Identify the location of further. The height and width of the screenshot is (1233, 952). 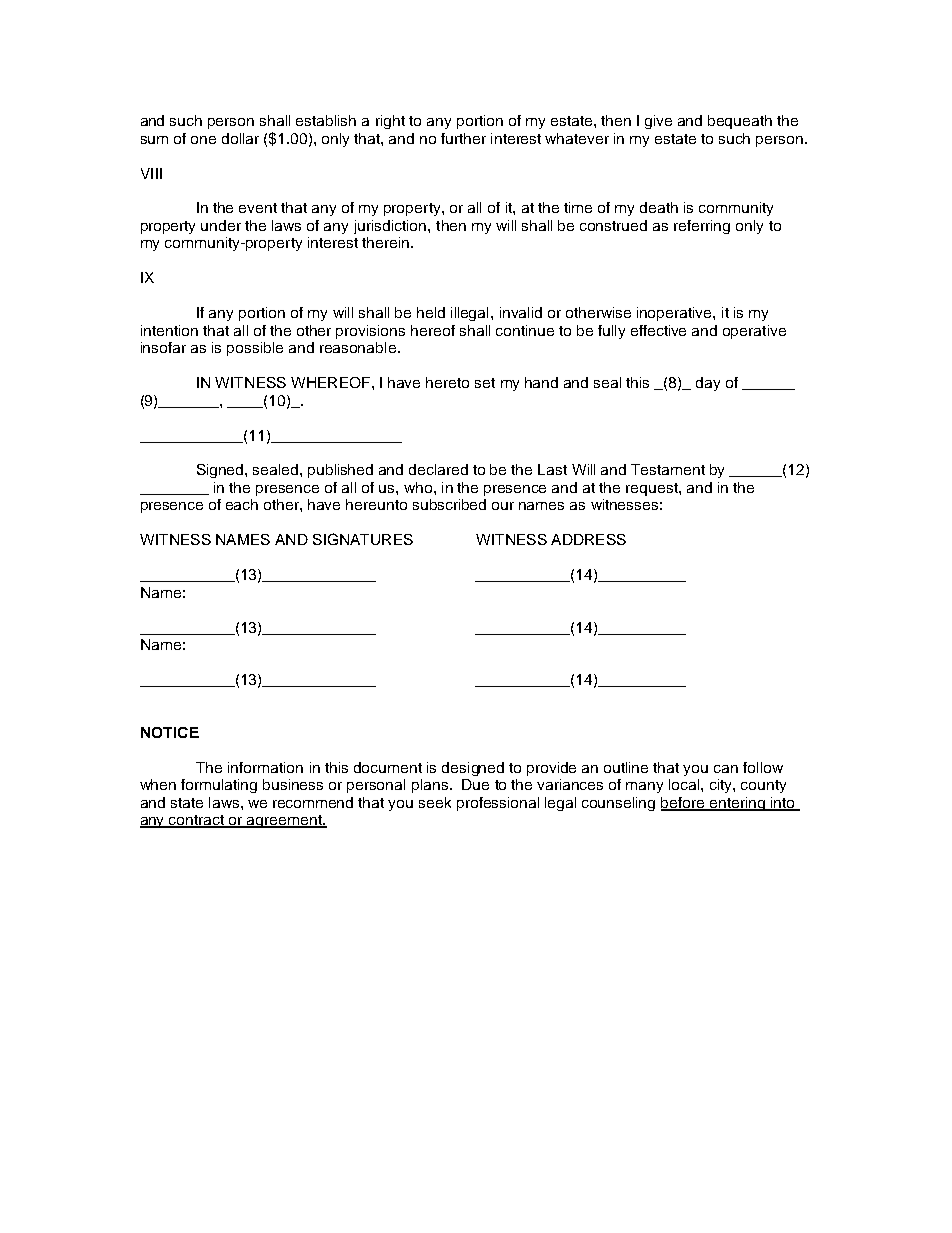
(463, 138).
